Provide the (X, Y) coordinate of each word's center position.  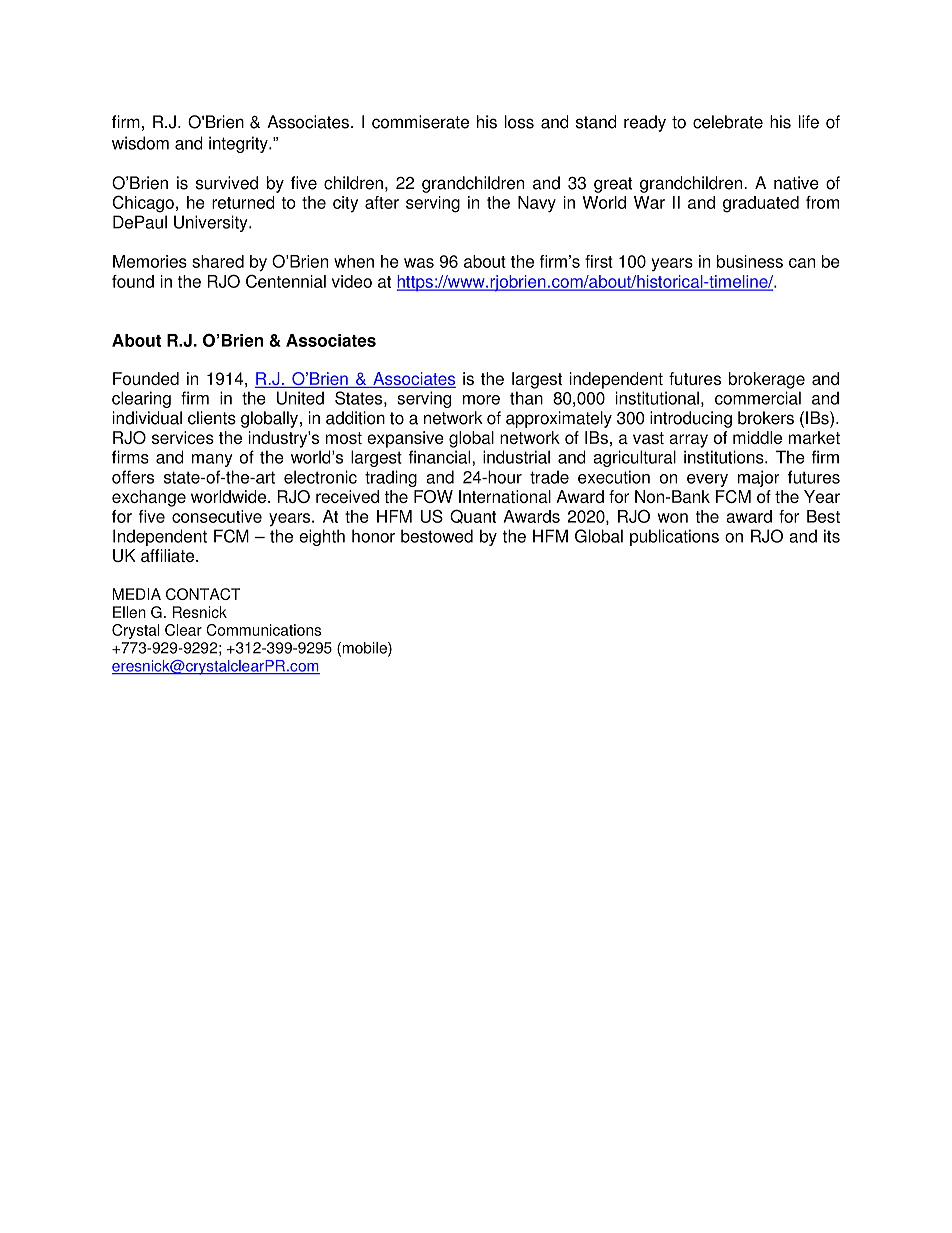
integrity (239, 144)
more (481, 400)
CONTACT (203, 594)
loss (519, 122)
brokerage (767, 380)
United (300, 398)
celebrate (728, 122)
